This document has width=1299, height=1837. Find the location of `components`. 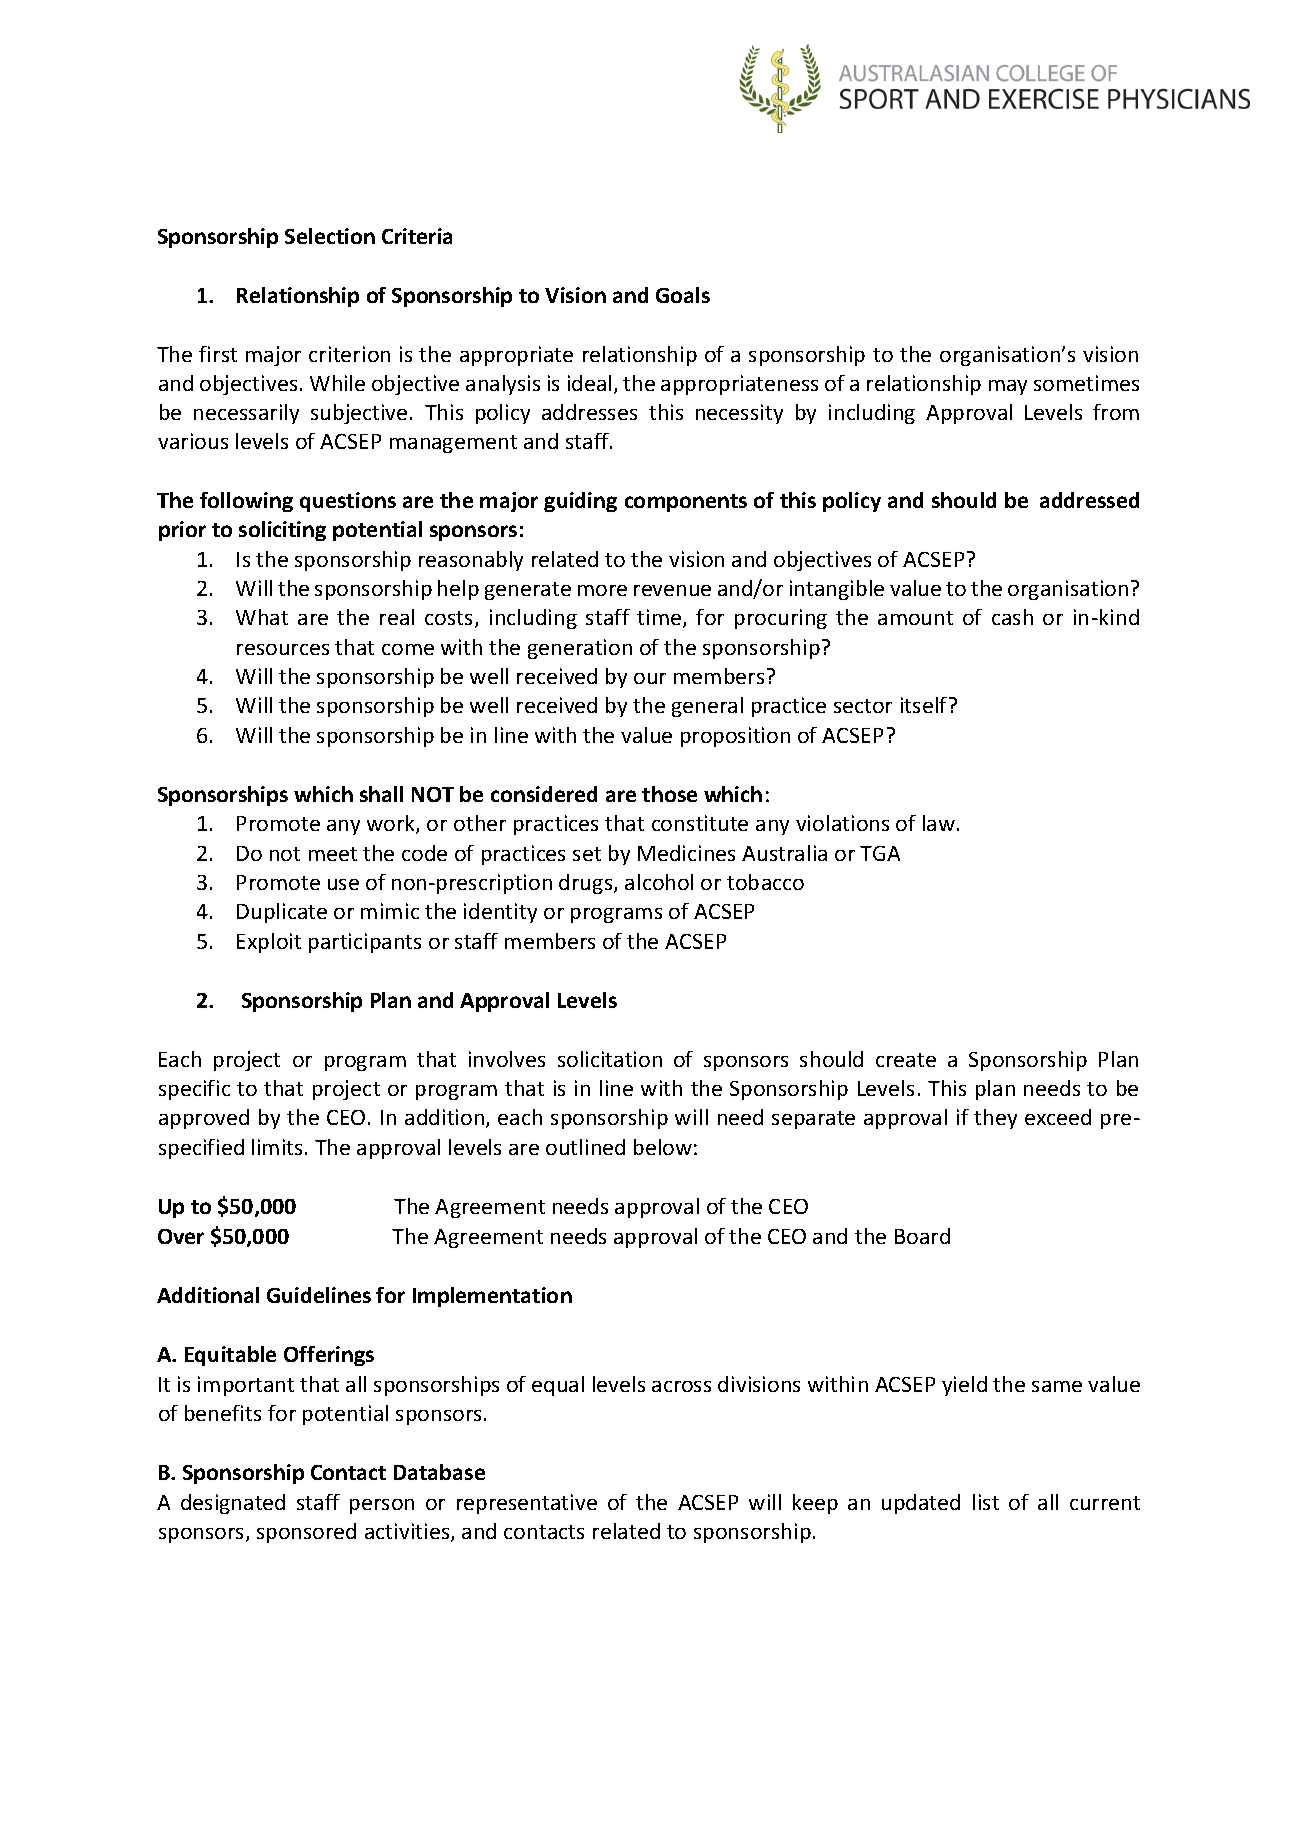

components is located at coordinates (686, 503).
